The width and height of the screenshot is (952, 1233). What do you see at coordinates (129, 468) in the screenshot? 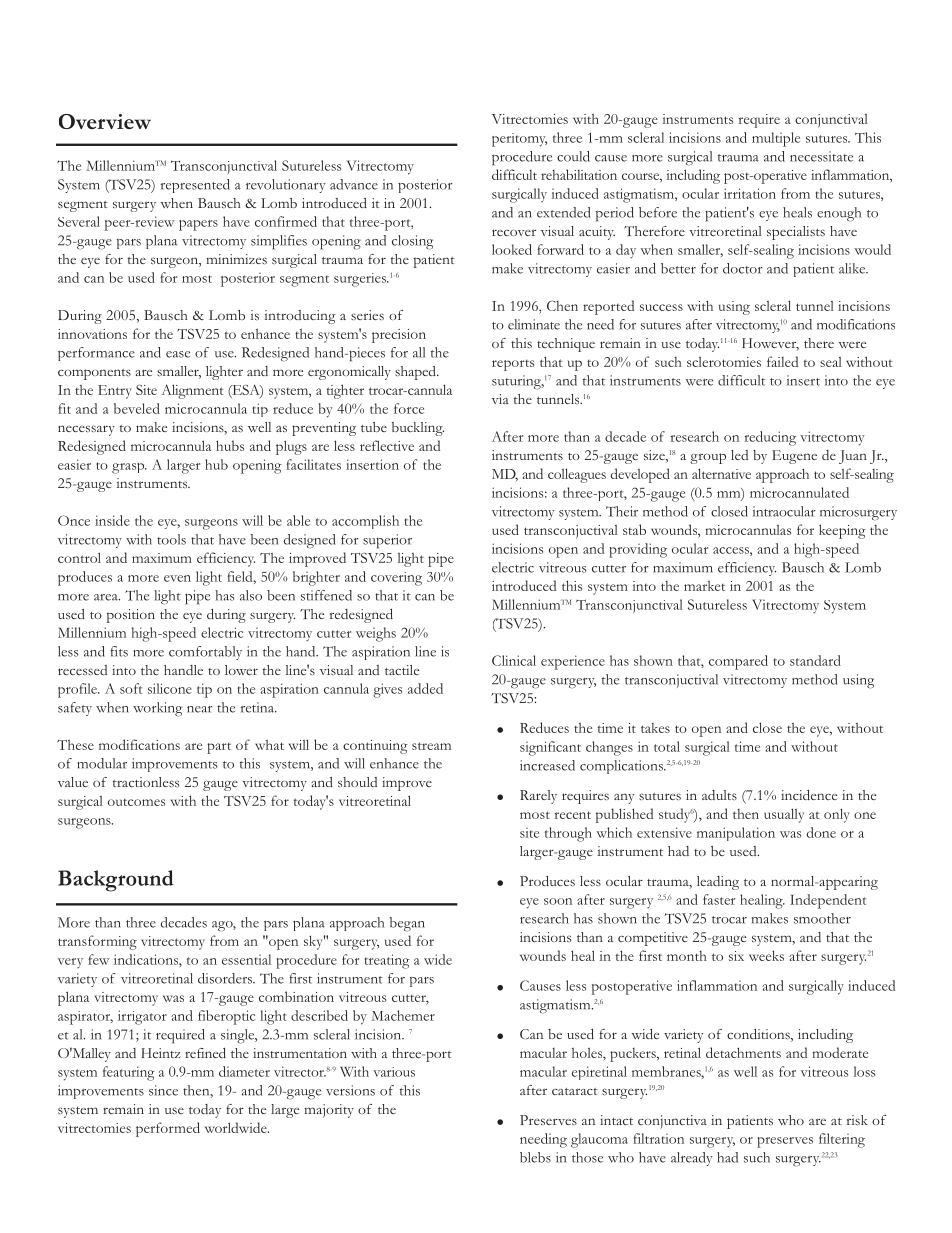
I see `grasp` at bounding box center [129, 468].
